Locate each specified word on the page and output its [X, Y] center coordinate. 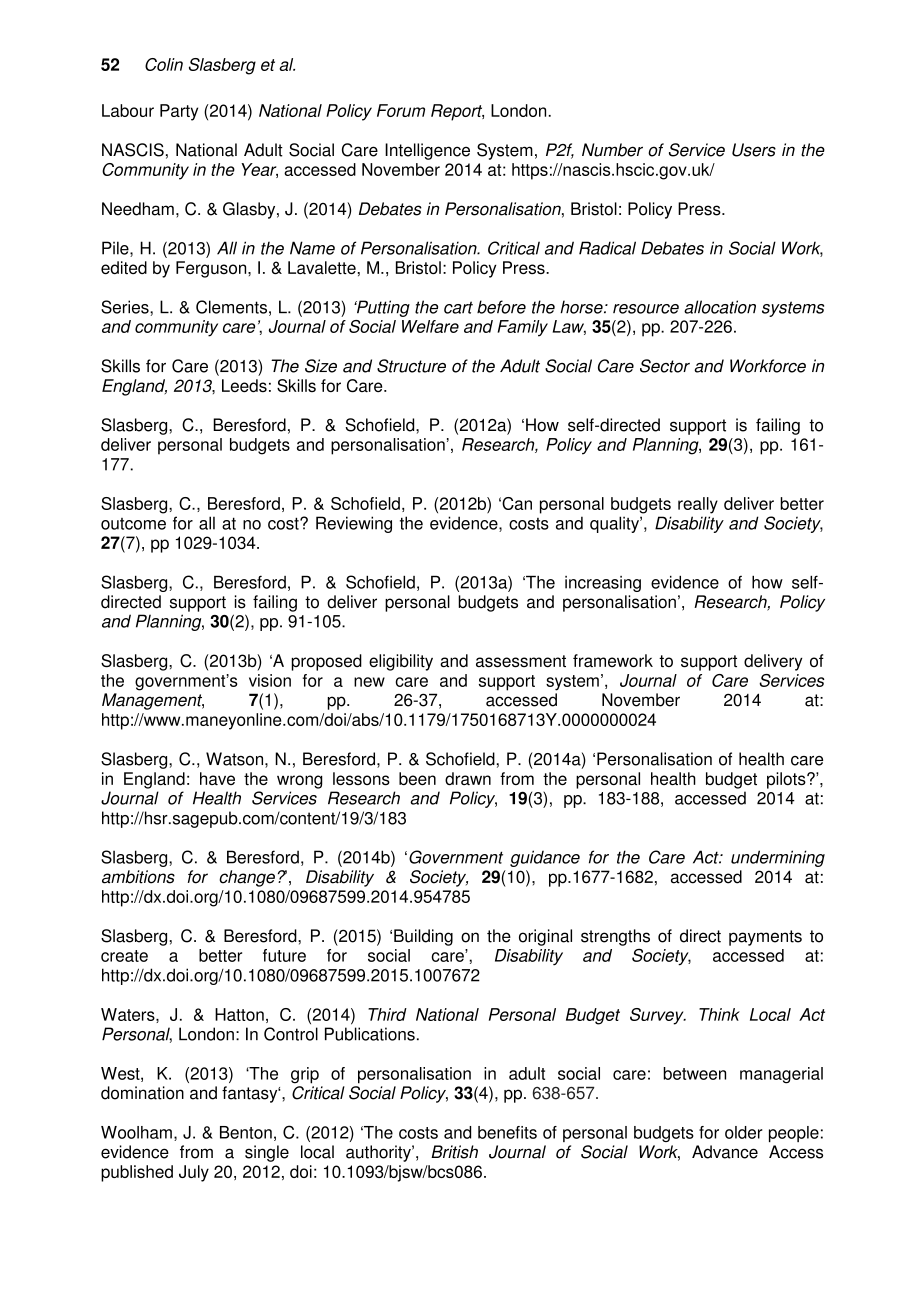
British [454, 1152]
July [194, 1173]
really [698, 505]
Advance [725, 1152]
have [217, 778]
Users [754, 150]
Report [457, 112]
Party [179, 112]
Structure [411, 366]
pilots [787, 780]
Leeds [244, 385]
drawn [468, 778]
